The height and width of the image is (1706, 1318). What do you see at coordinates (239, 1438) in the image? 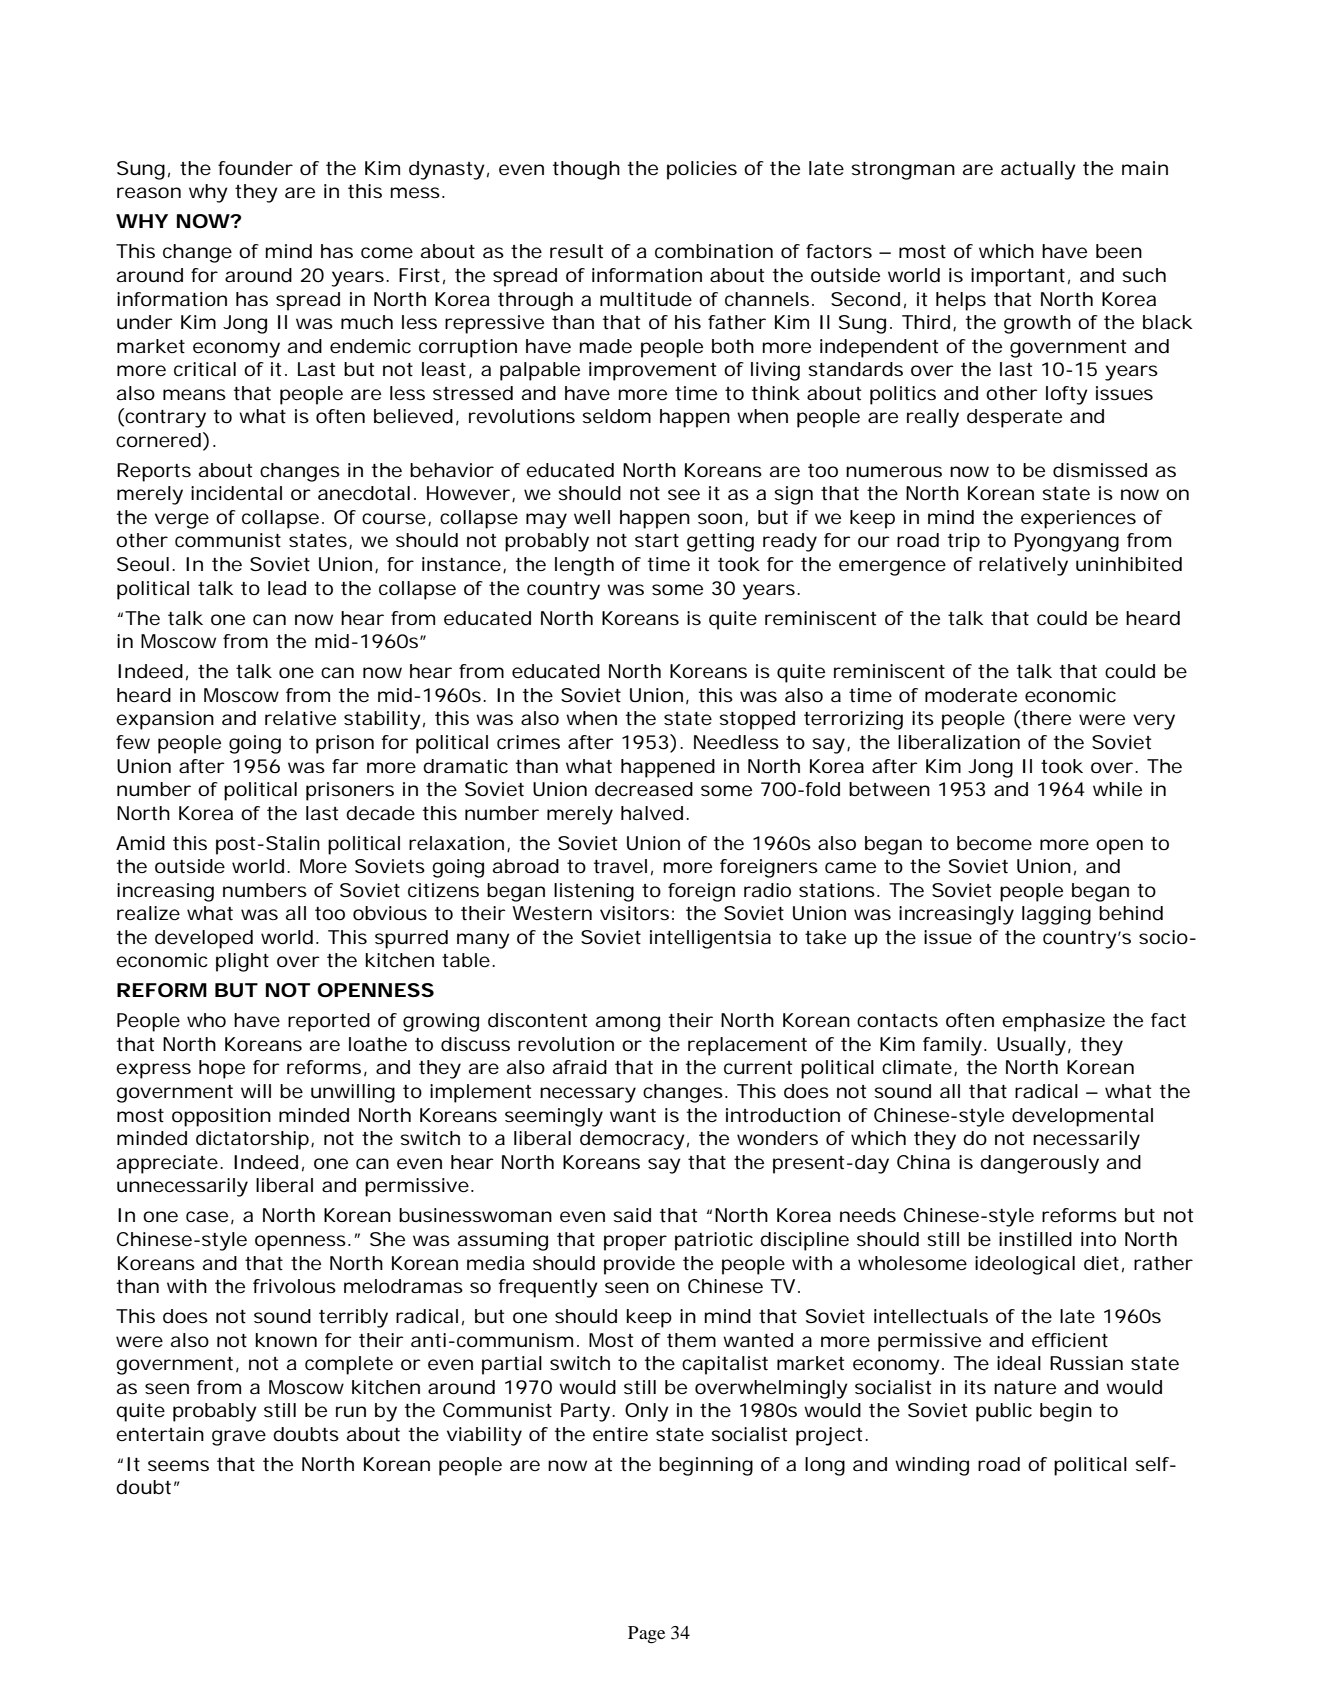
I see `grave` at bounding box center [239, 1438].
